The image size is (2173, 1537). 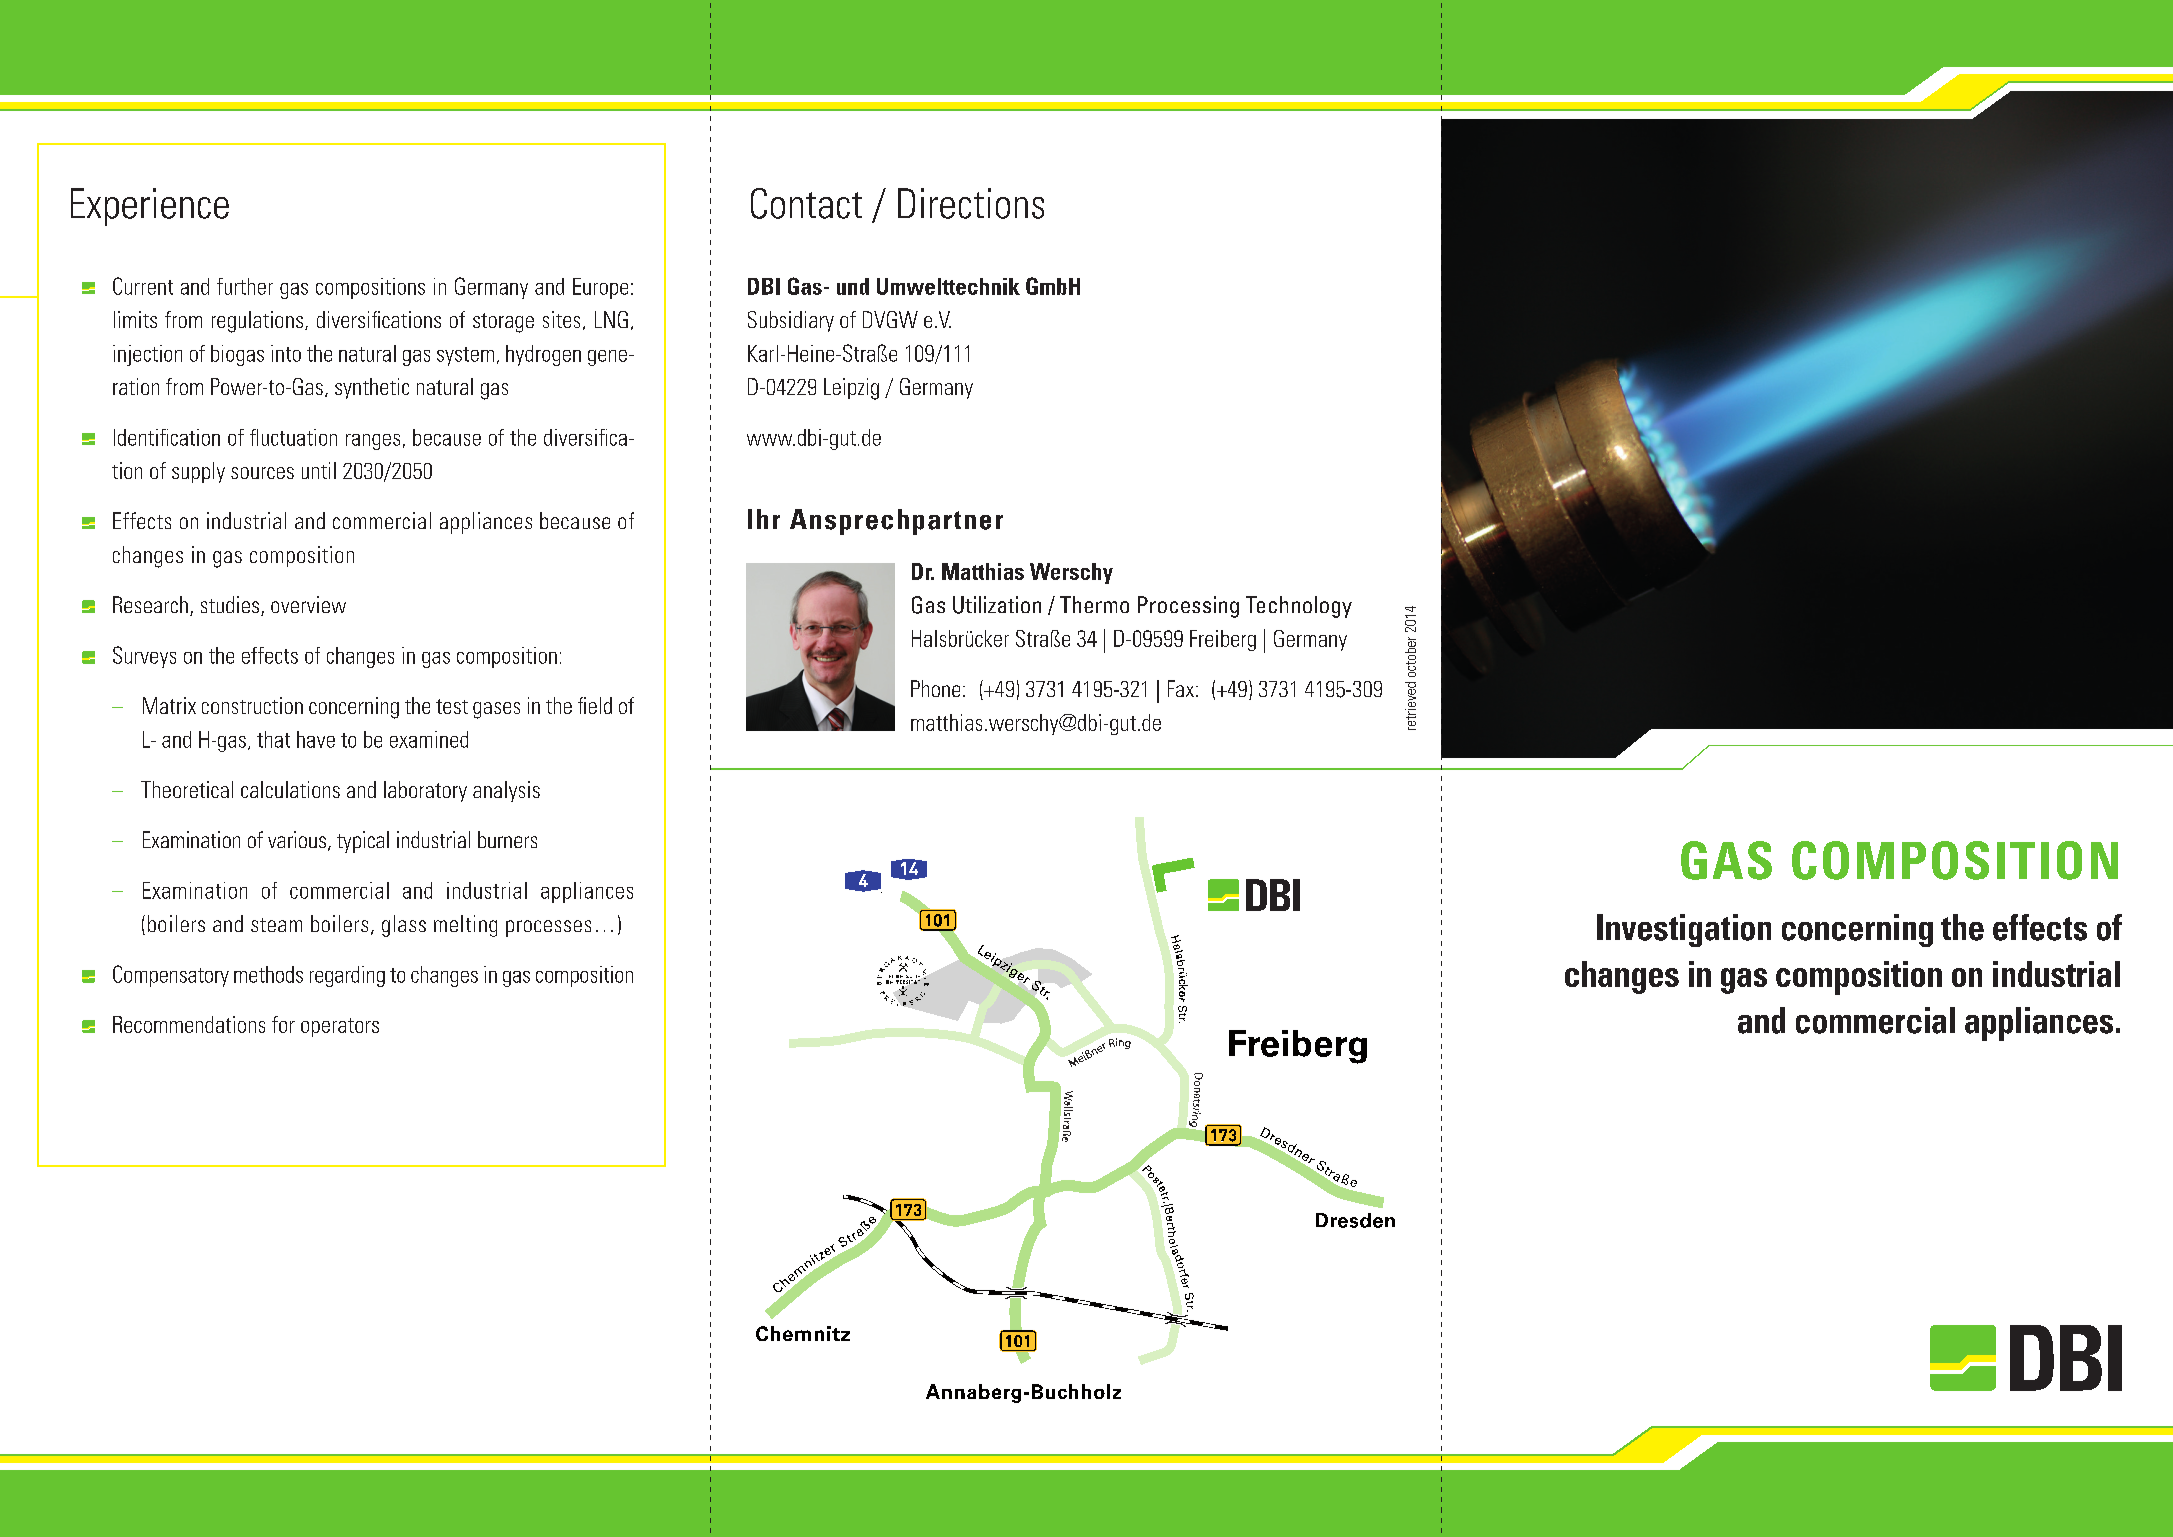 I want to click on Subsidiary, so click(x=791, y=321).
